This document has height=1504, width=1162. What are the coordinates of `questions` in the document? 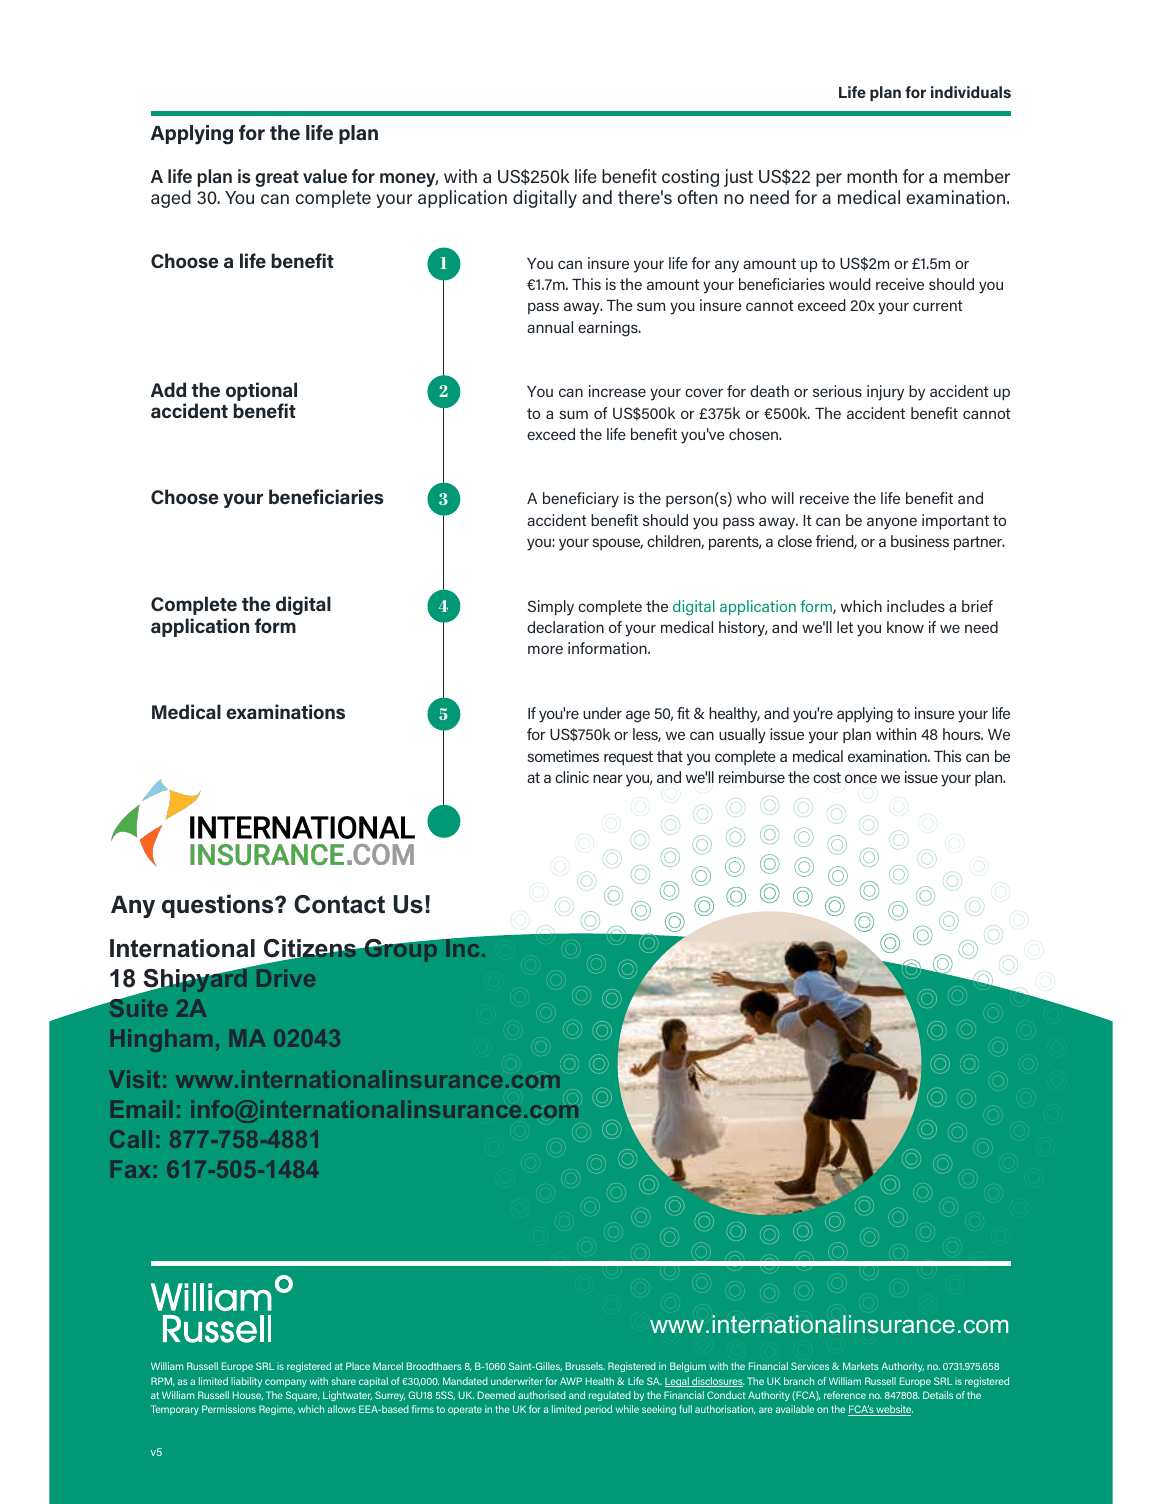 It's located at (219, 906).
